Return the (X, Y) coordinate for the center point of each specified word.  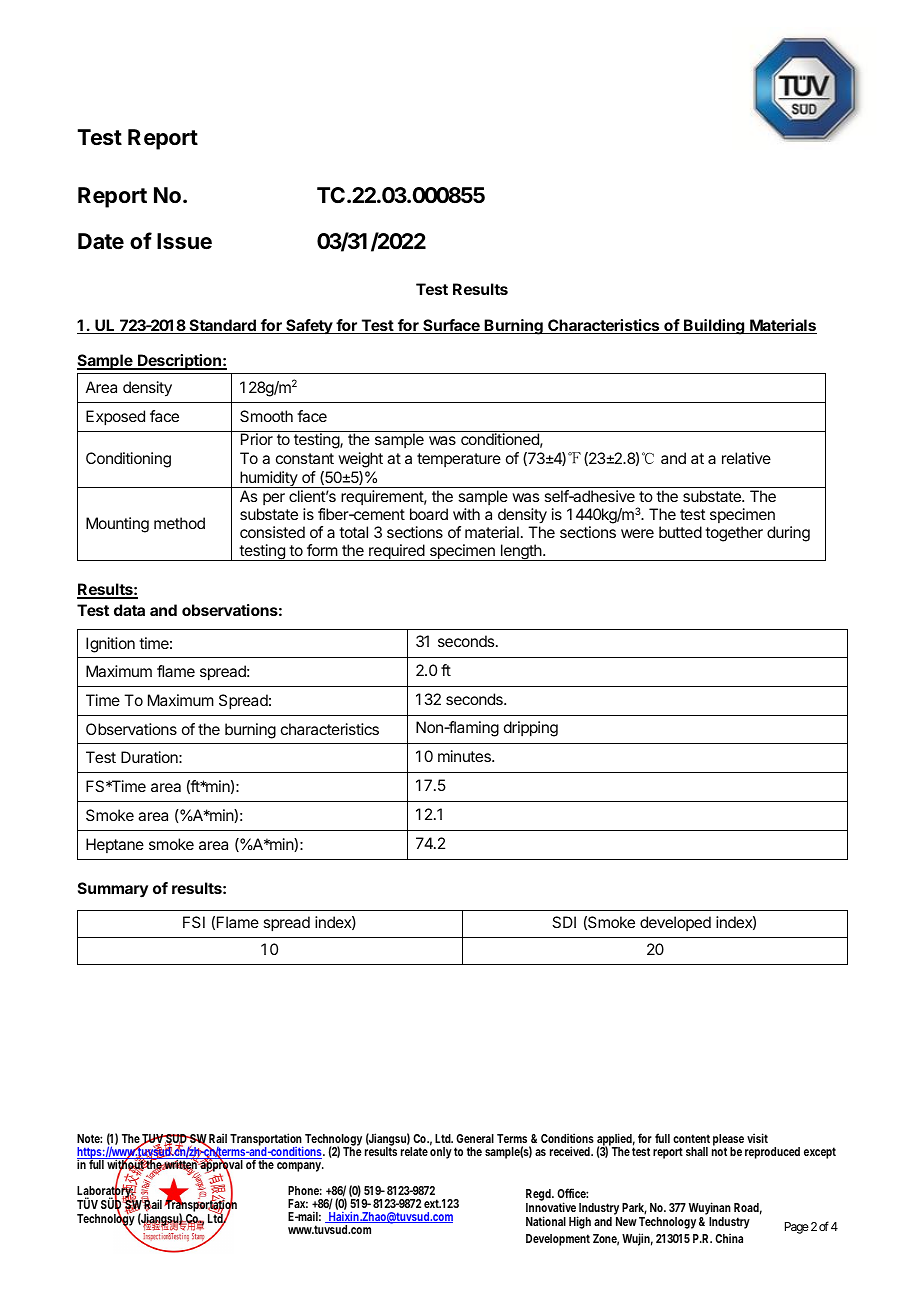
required (396, 552)
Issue (184, 241)
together (734, 534)
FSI (194, 922)
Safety (309, 326)
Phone (305, 1190)
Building (714, 327)
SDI (564, 922)
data (129, 610)
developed (675, 923)
